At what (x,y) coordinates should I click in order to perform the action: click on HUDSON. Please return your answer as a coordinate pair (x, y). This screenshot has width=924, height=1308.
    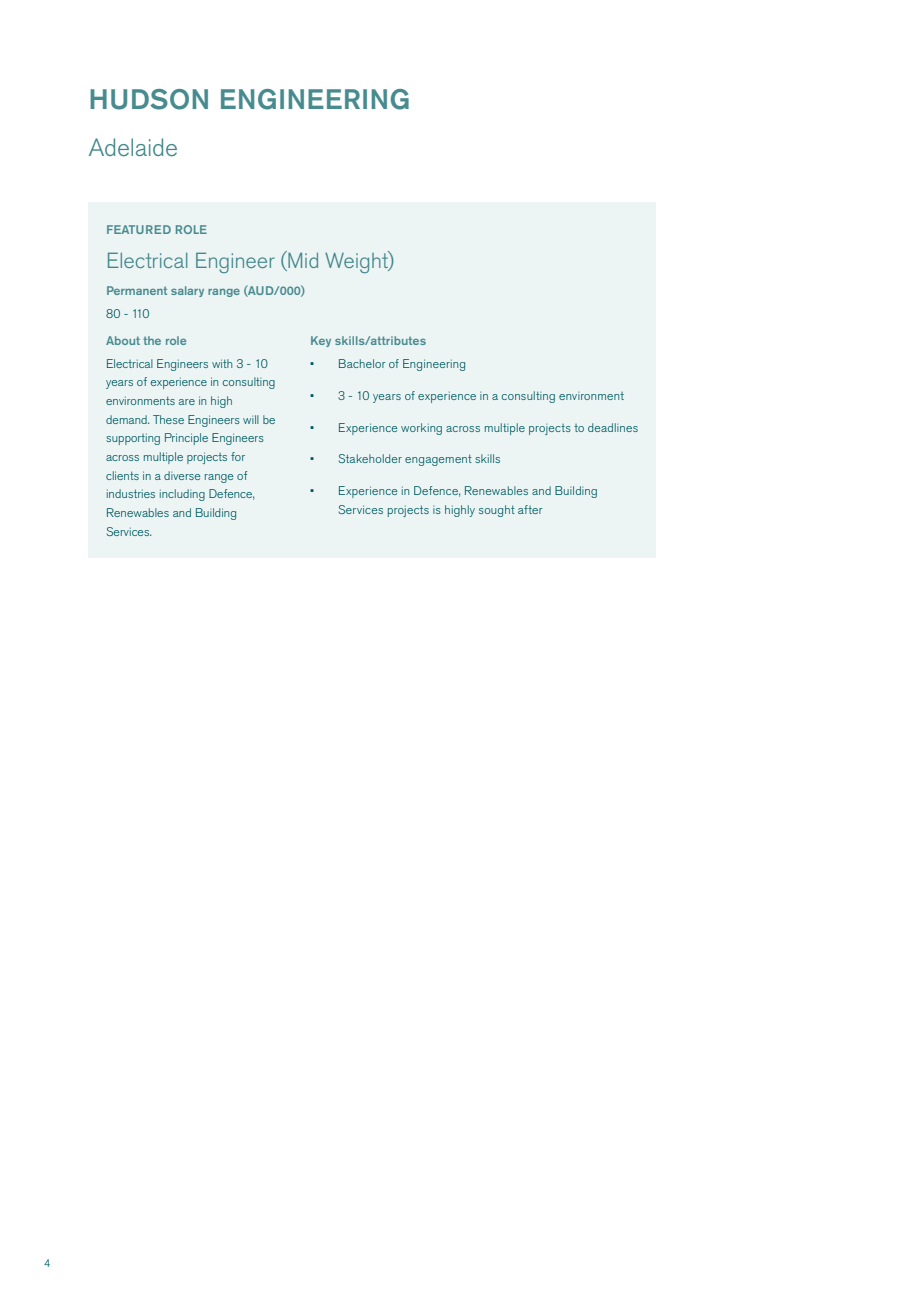
    Looking at the image, I should click on (149, 99).
